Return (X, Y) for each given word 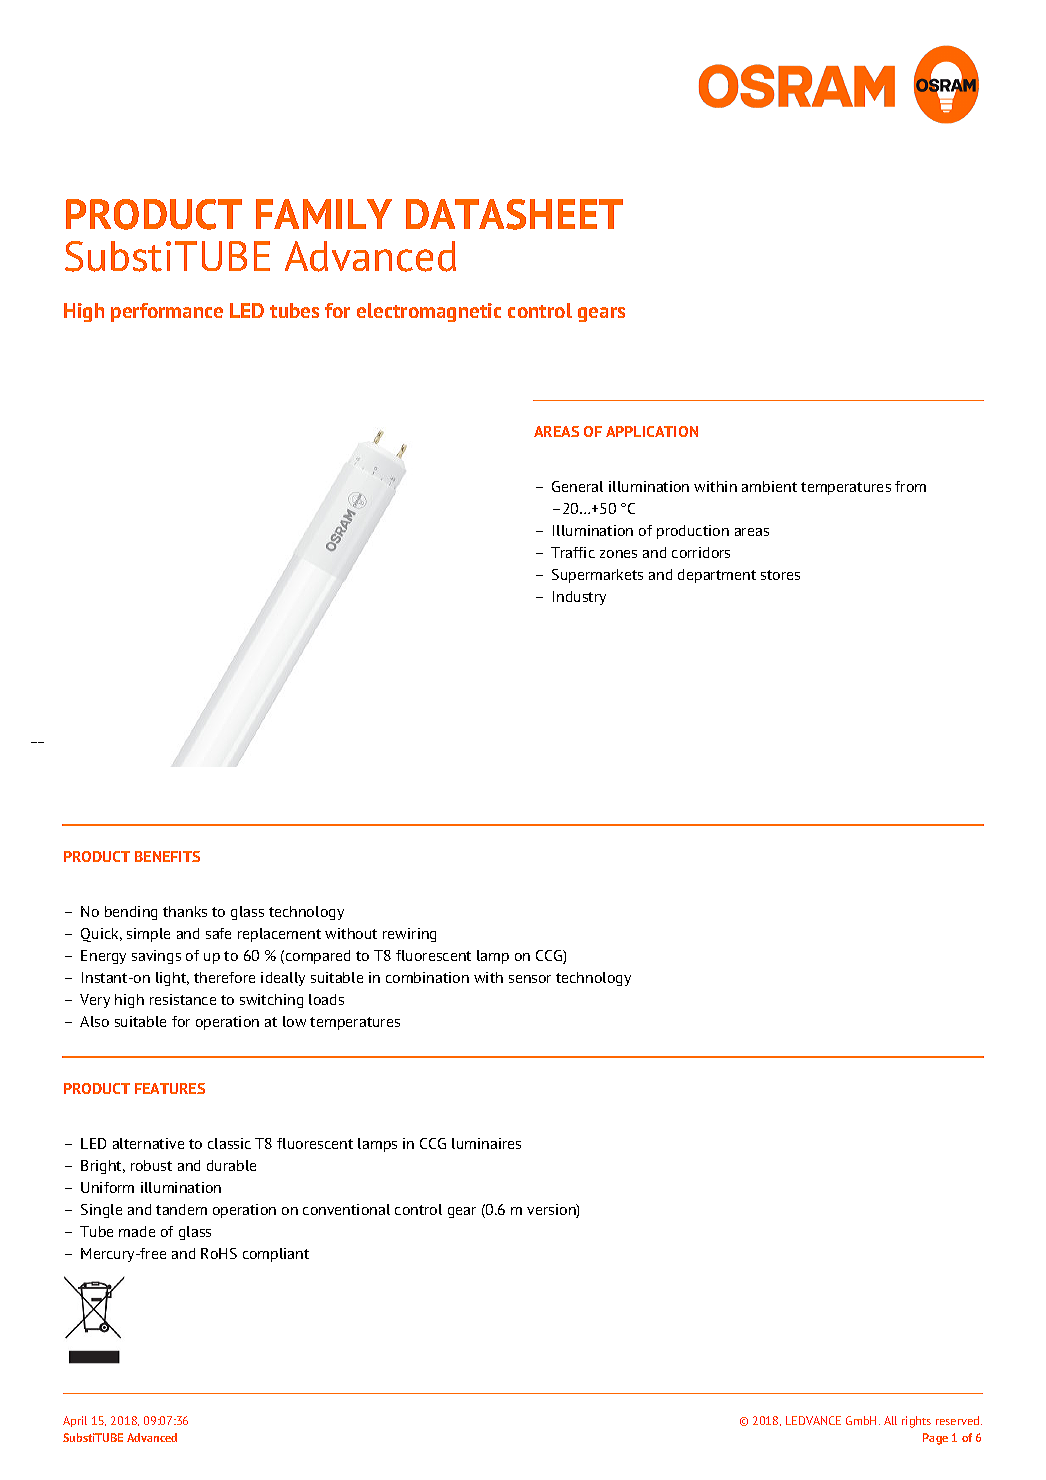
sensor (530, 979)
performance (167, 312)
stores (780, 575)
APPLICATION (652, 431)
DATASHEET (514, 214)
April (75, 1421)
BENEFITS (167, 856)
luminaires (486, 1143)
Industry (579, 598)
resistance (183, 999)
